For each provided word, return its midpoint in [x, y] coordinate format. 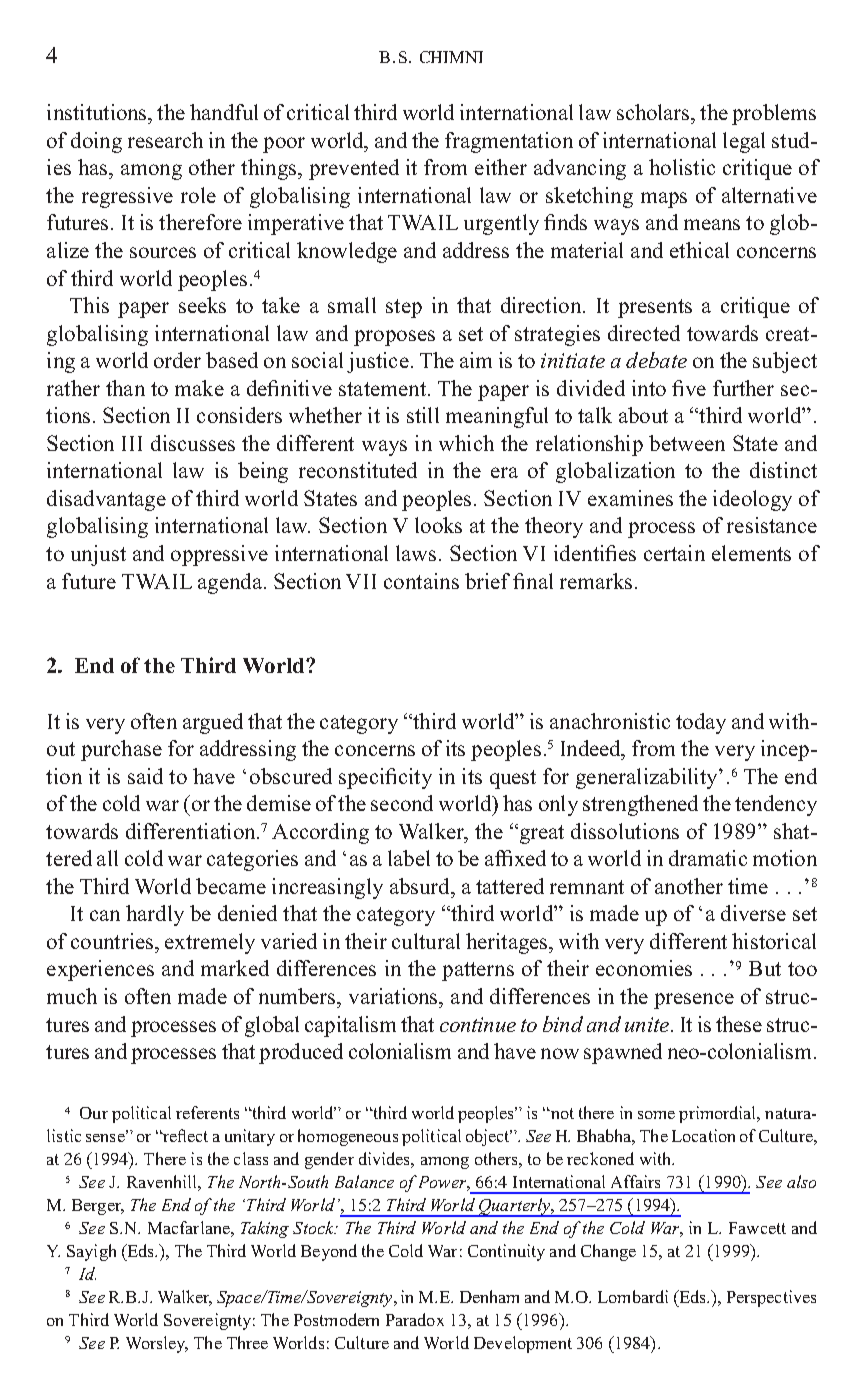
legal [744, 142]
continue [478, 1024]
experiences [100, 970]
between [687, 443]
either [501, 167]
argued [213, 723]
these [739, 1024]
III [132, 443]
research [165, 140]
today [701, 723]
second [402, 803]
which [466, 443]
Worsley [157, 1344]
